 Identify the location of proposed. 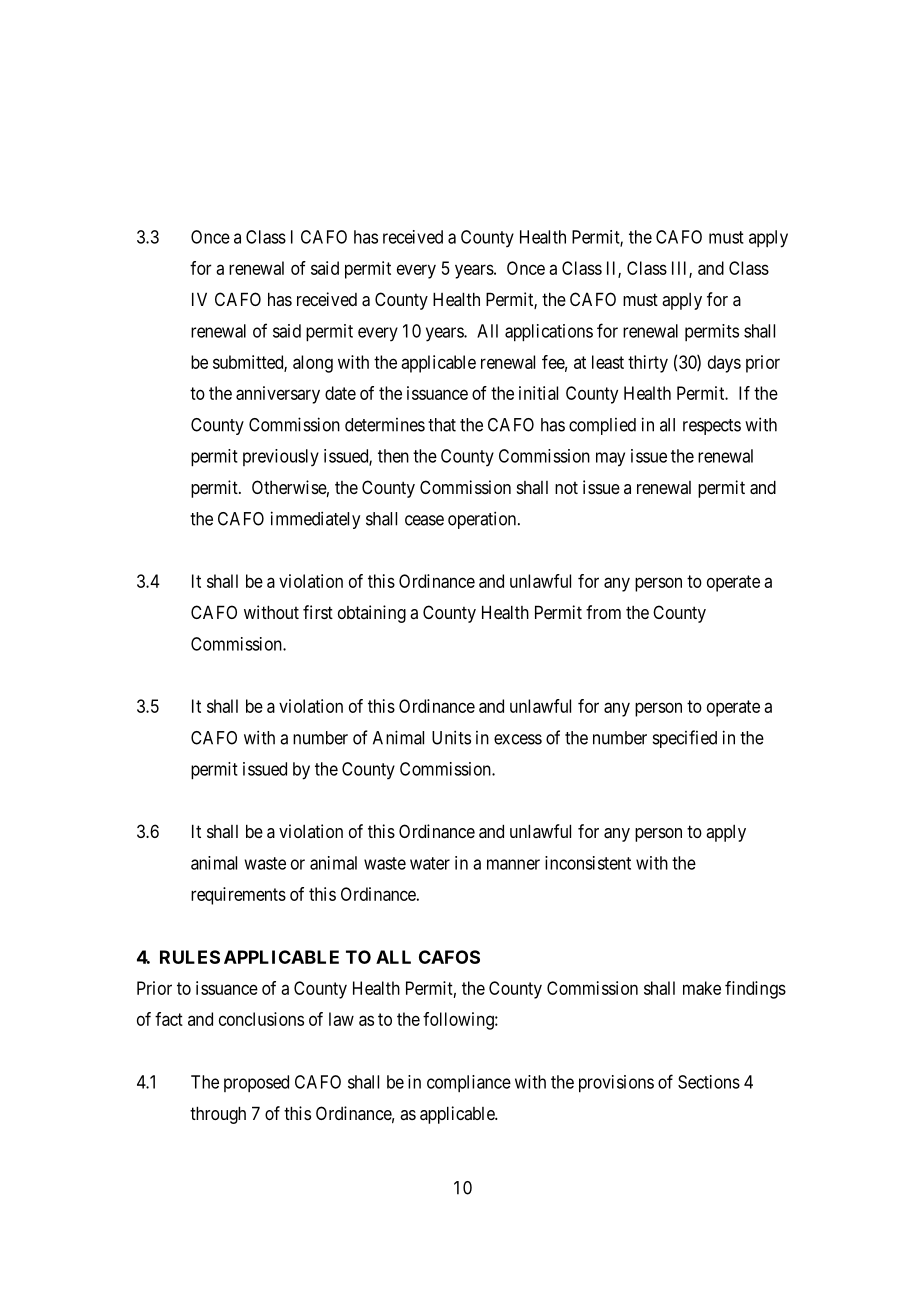
(256, 1083).
